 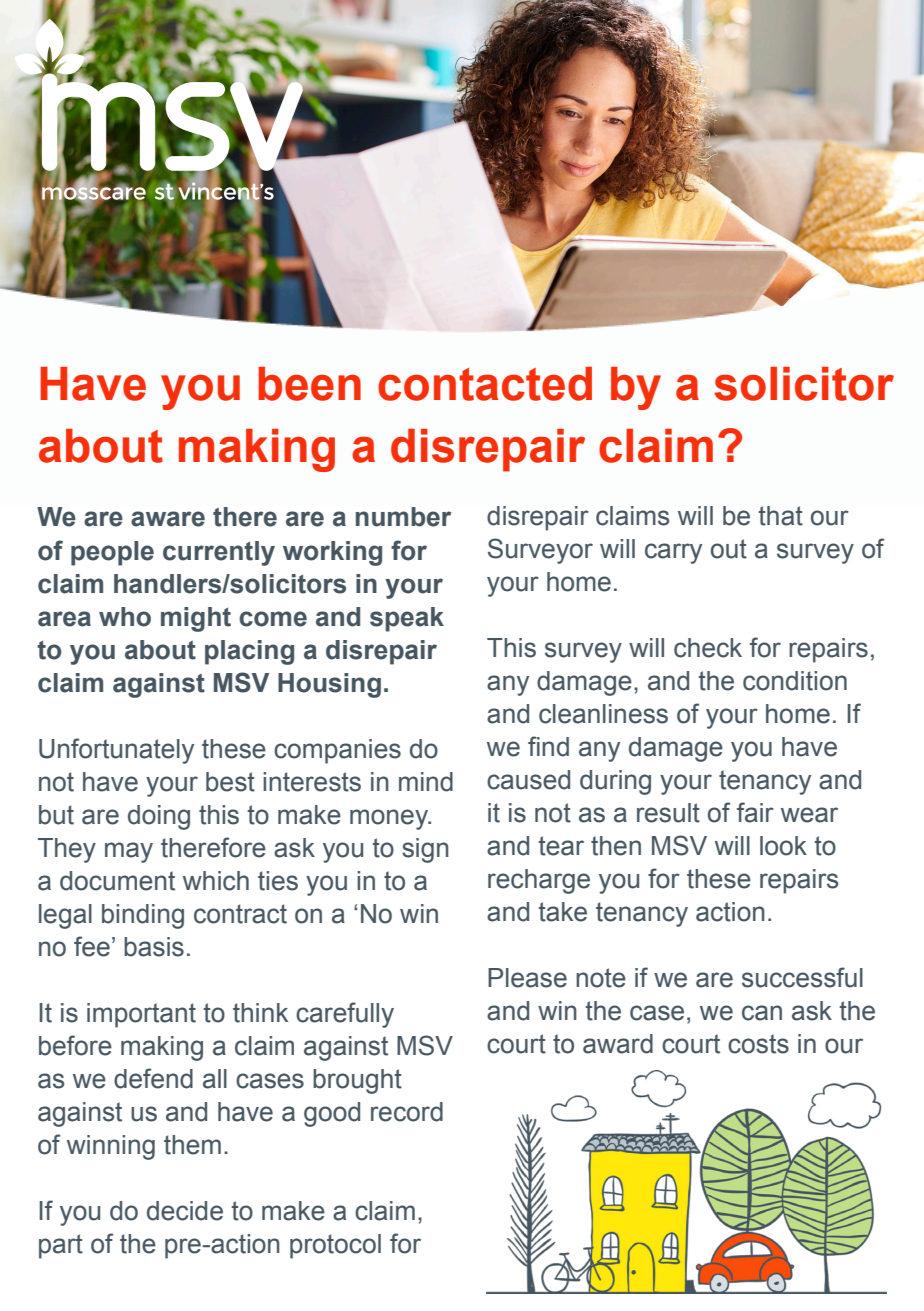 What do you see at coordinates (335, 1246) in the screenshot?
I see `protocol` at bounding box center [335, 1246].
